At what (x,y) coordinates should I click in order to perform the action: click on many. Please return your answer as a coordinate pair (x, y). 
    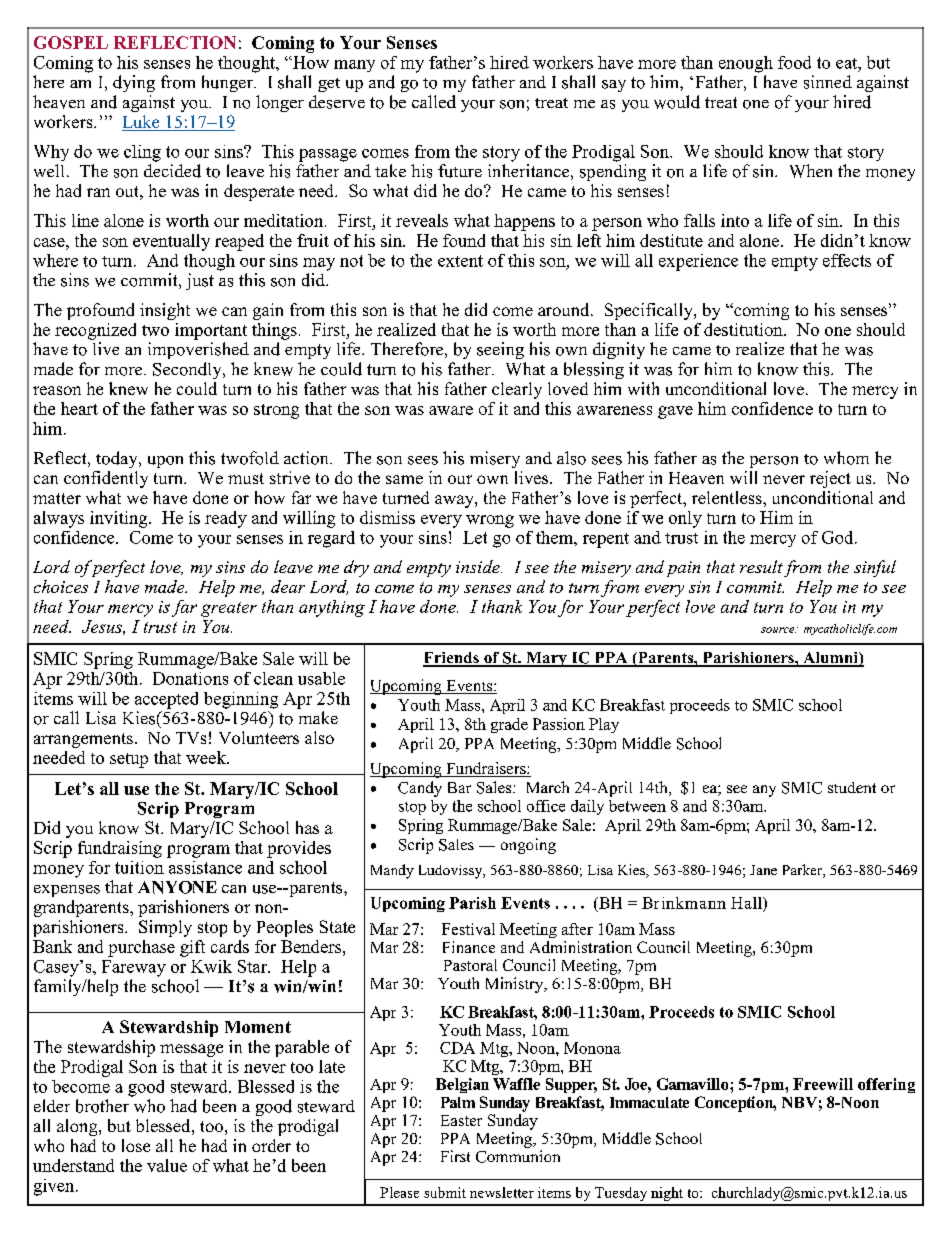
    Looking at the image, I should click on (354, 66).
